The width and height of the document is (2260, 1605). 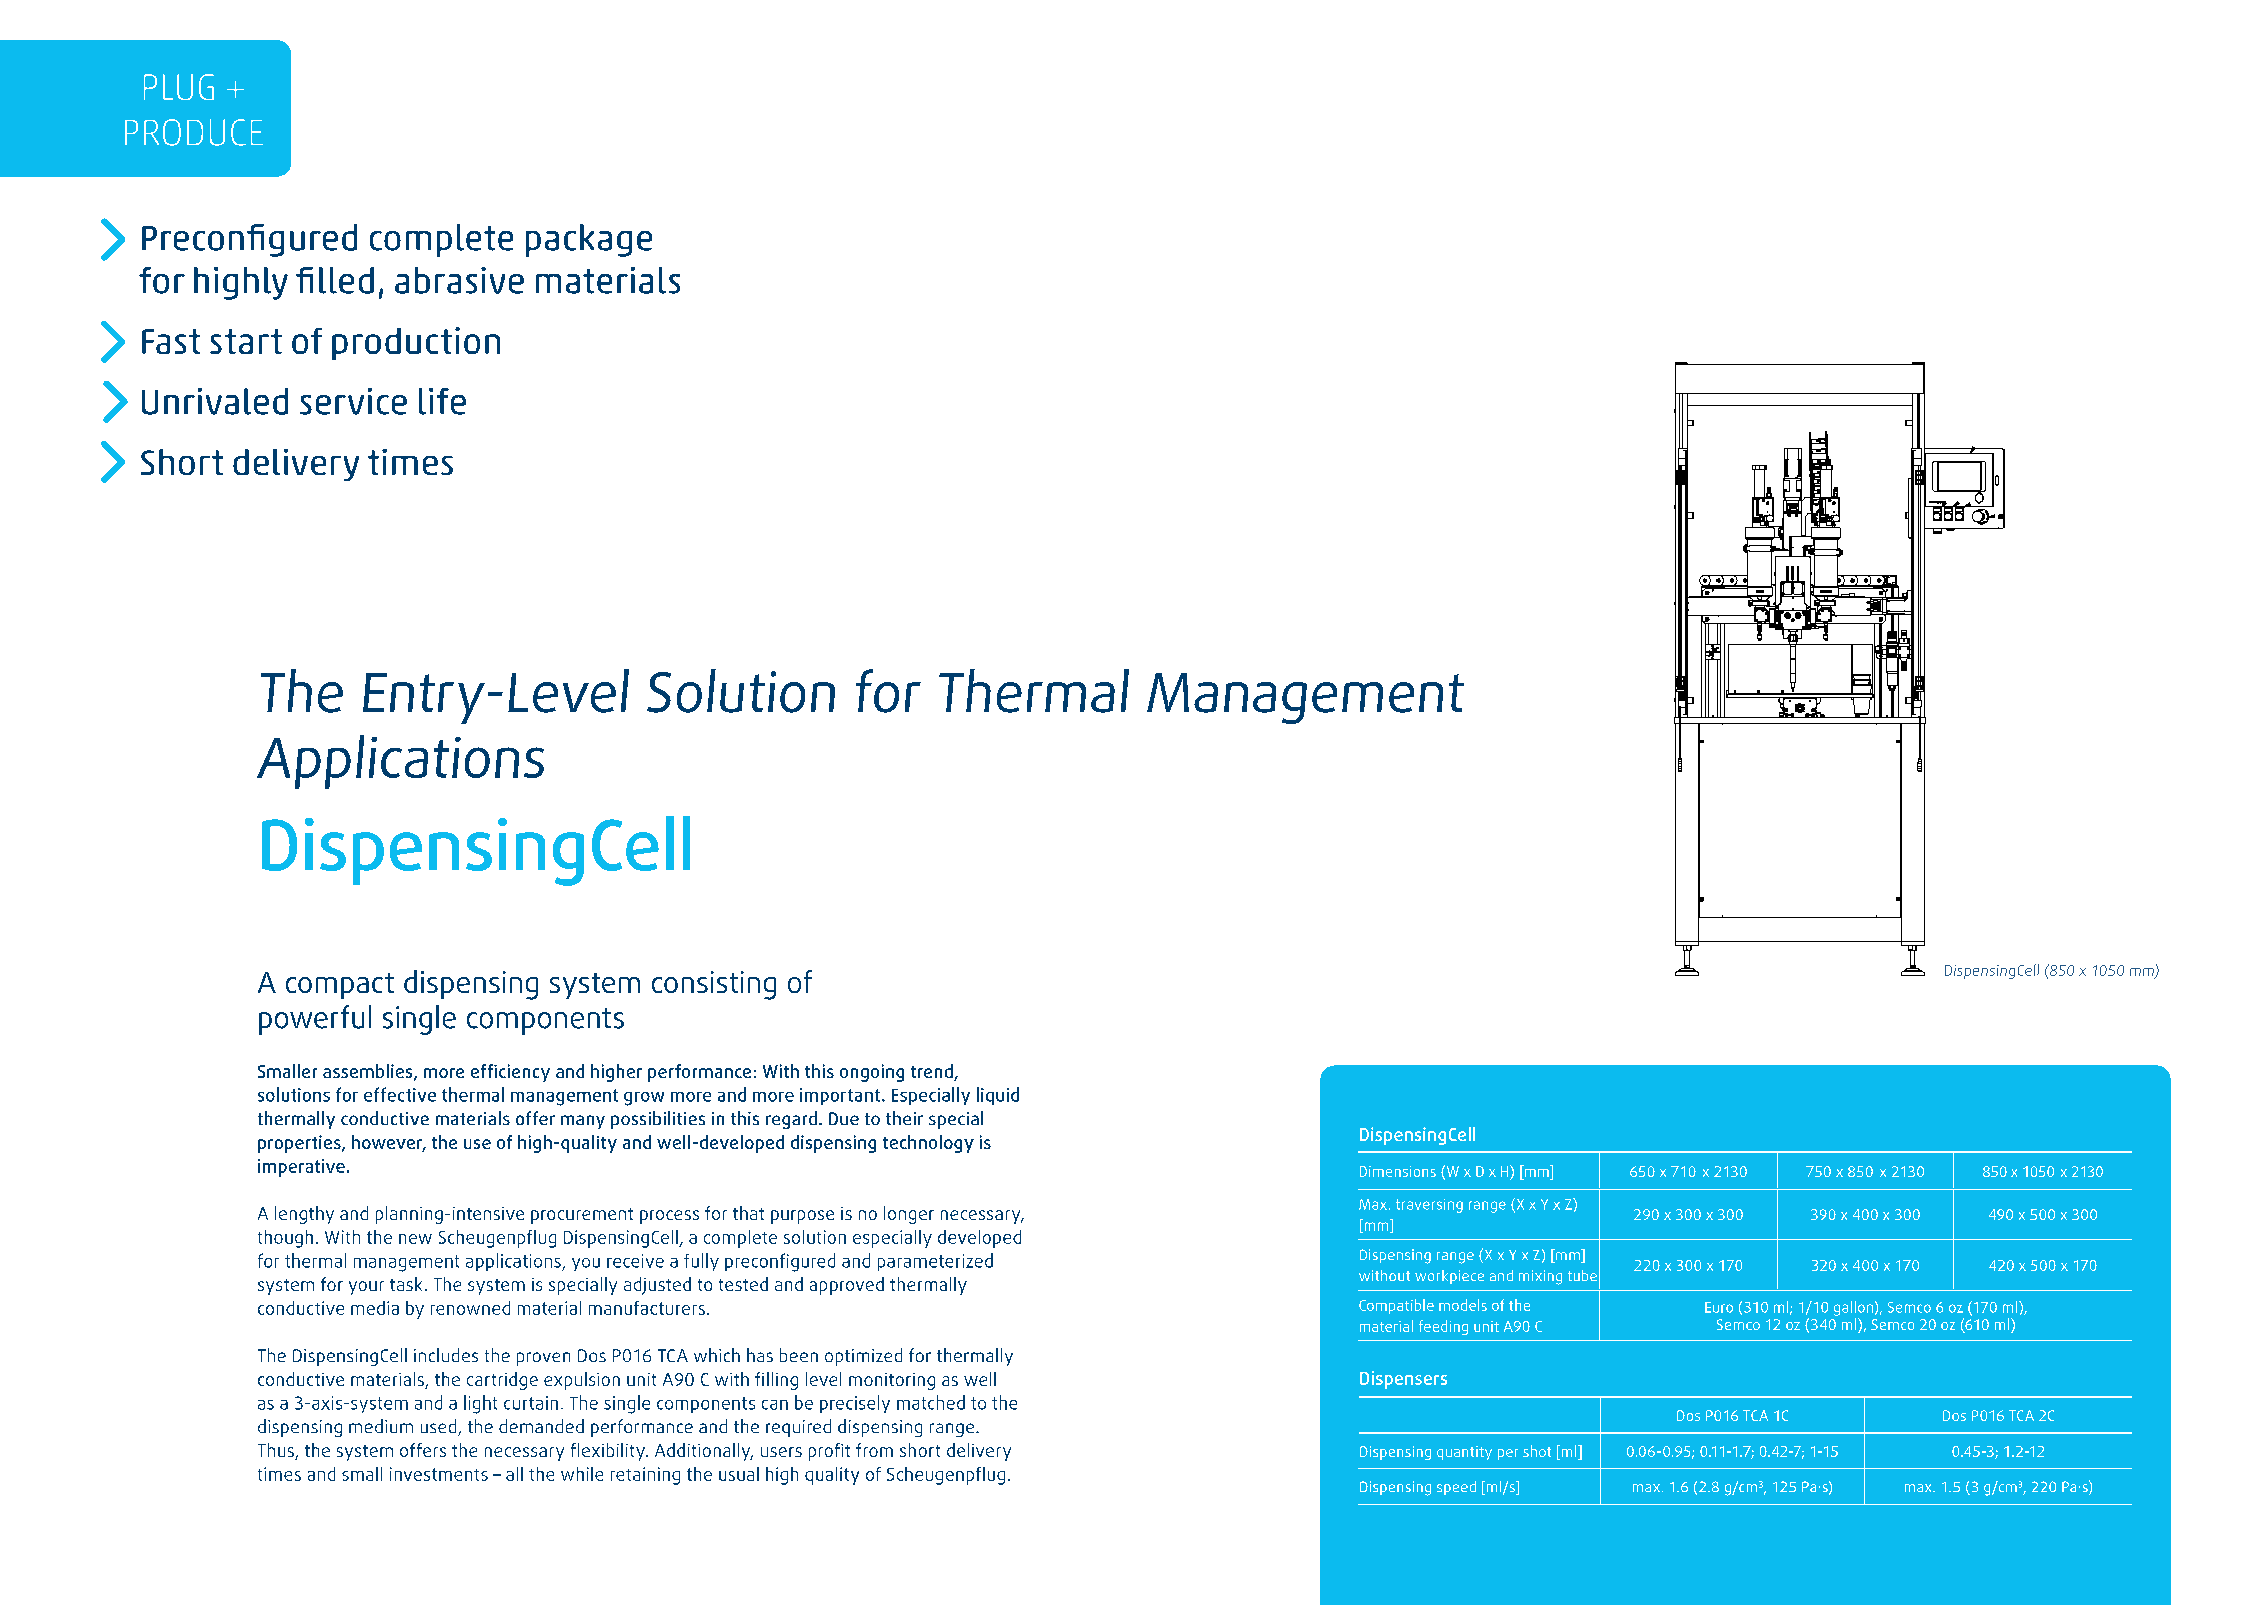 What do you see at coordinates (589, 240) in the document?
I see `package` at bounding box center [589, 240].
